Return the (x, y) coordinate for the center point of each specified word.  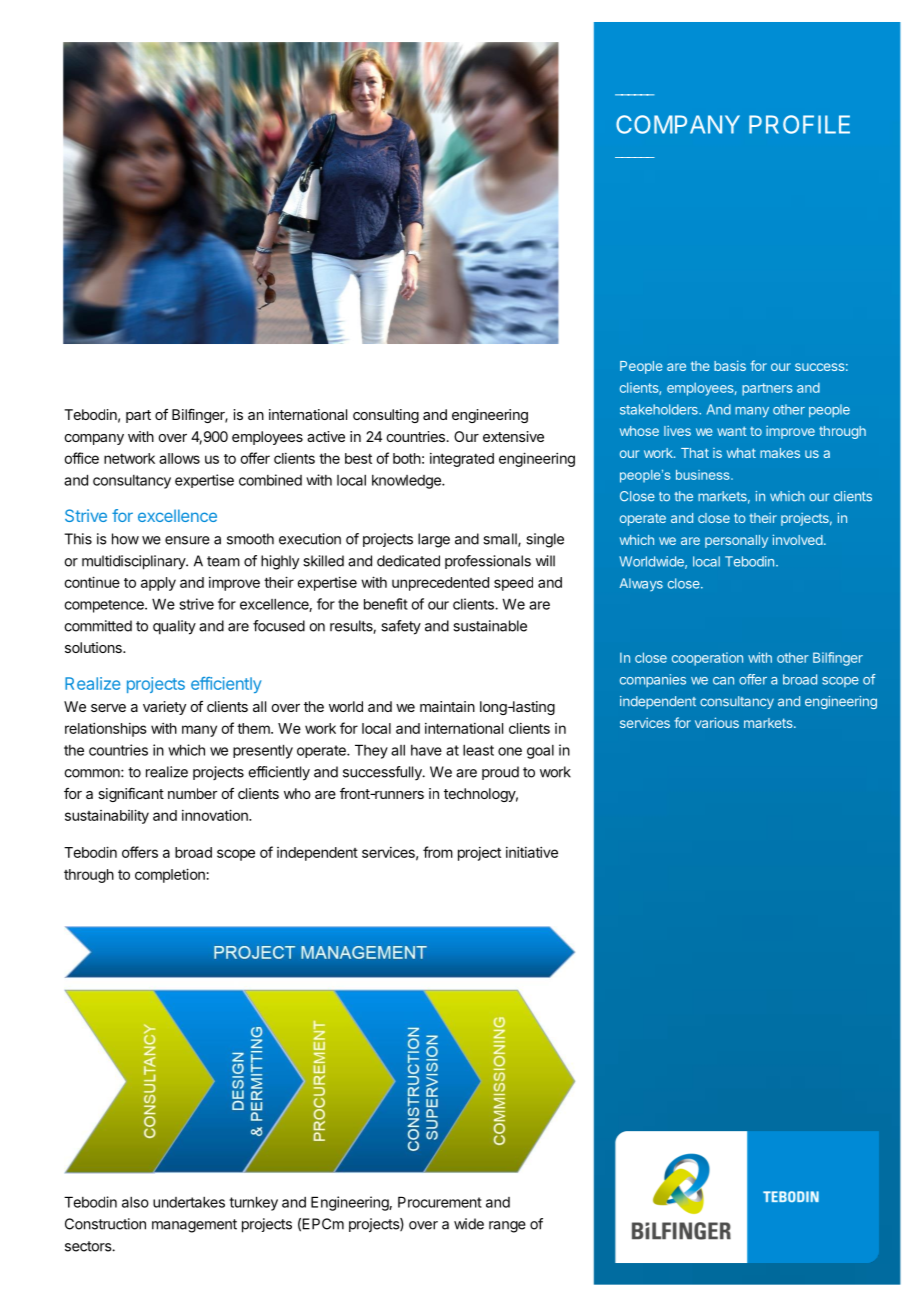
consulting (386, 416)
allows (179, 458)
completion (170, 875)
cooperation (707, 659)
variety (164, 708)
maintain (447, 706)
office (81, 458)
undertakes (189, 1202)
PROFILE (799, 124)
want (732, 431)
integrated (462, 460)
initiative (532, 852)
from (438, 852)
